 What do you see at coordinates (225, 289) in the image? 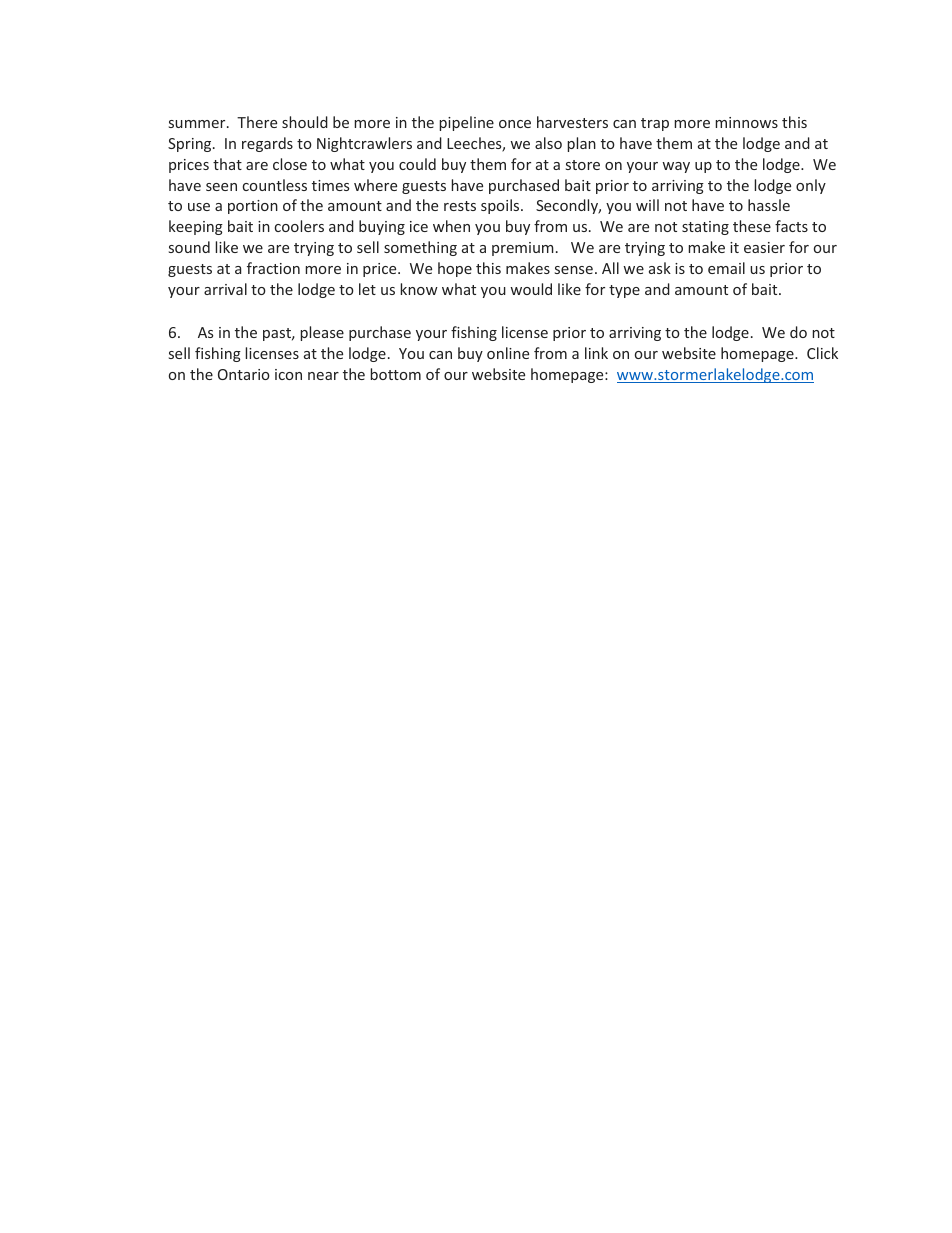
I see `arrival` at bounding box center [225, 289].
